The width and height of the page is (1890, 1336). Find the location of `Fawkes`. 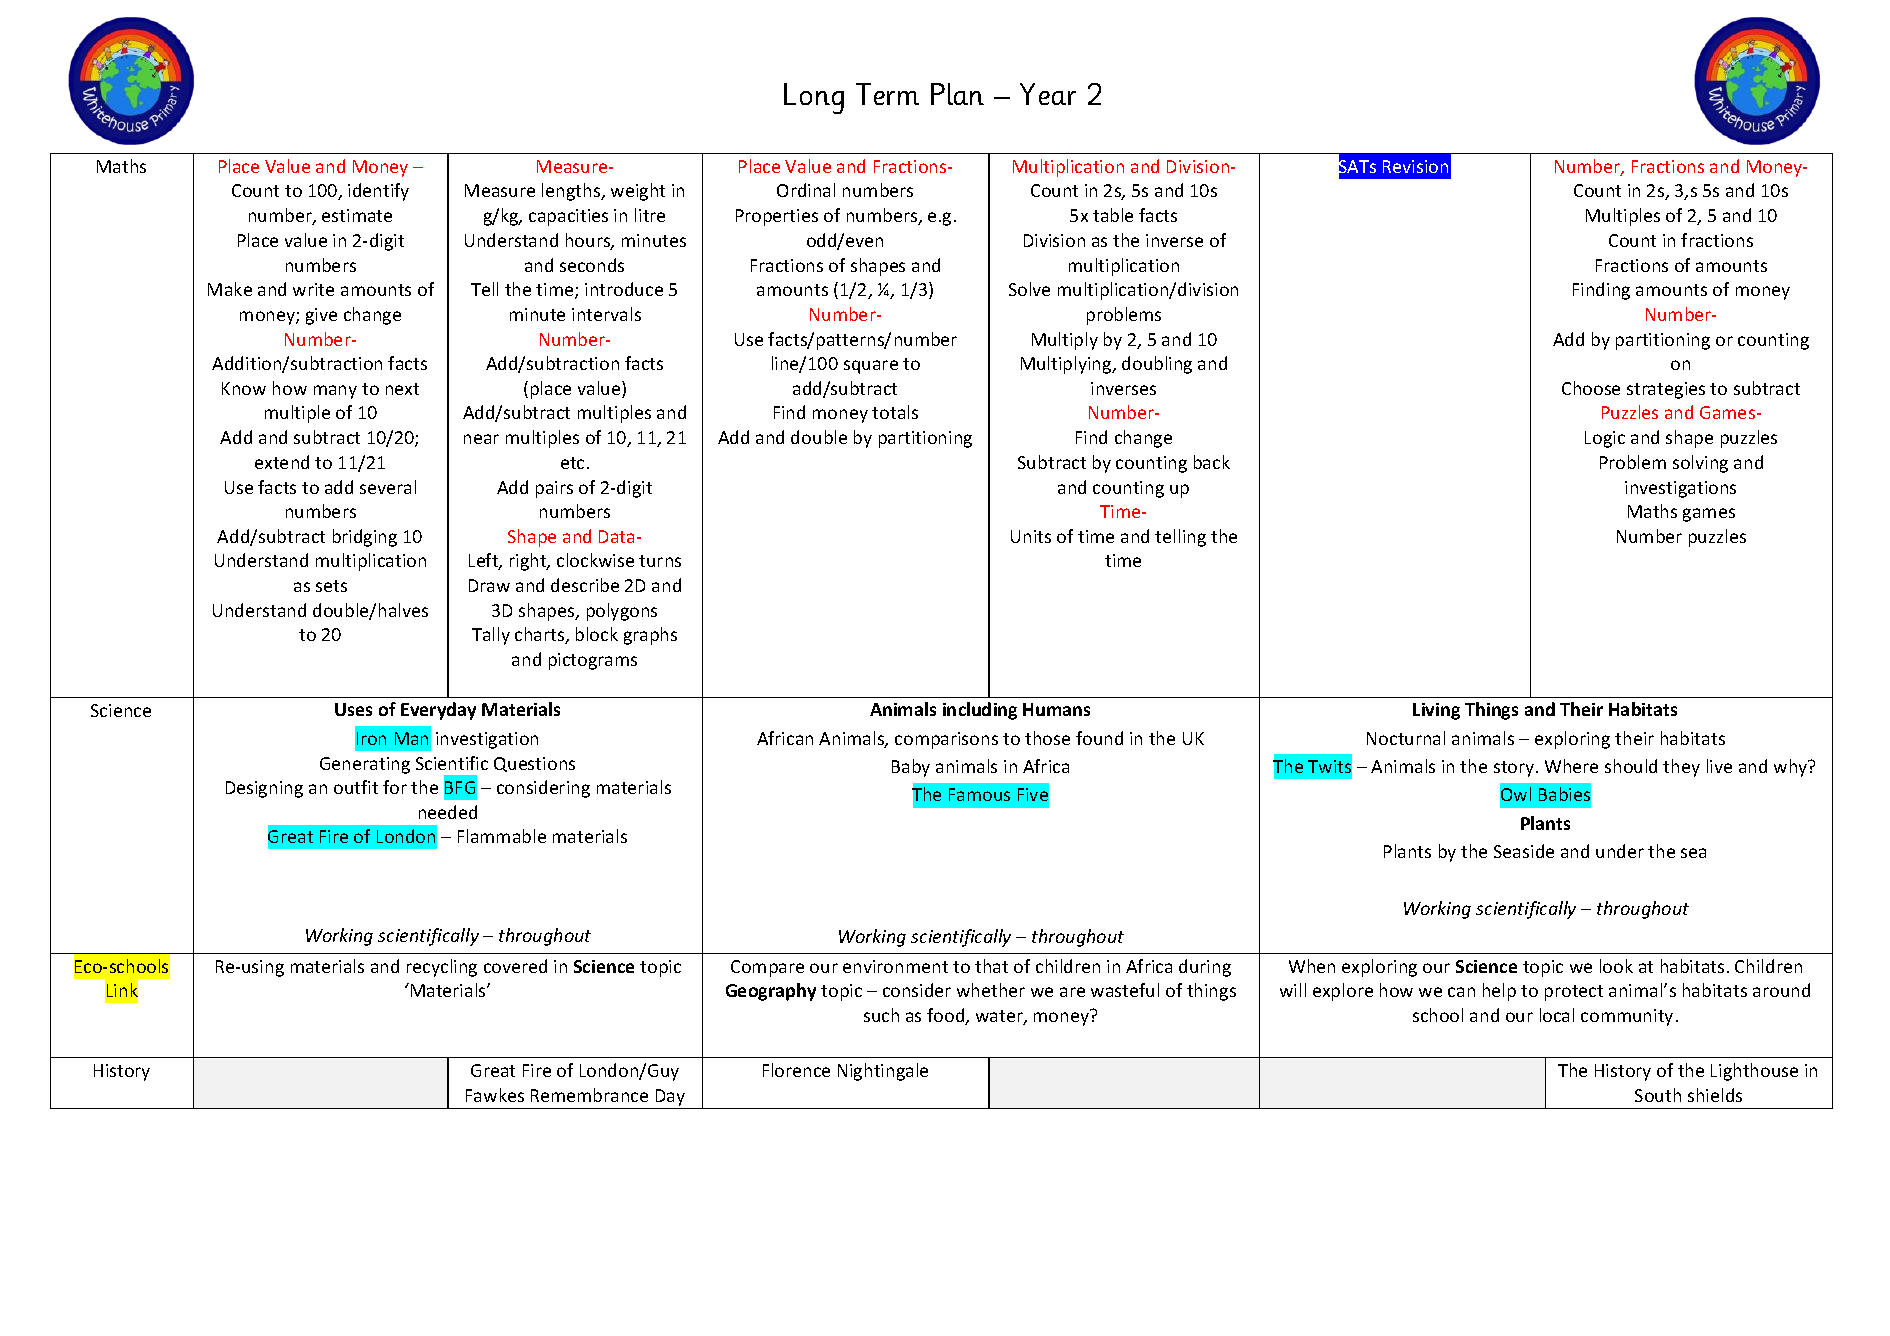

Fawkes is located at coordinates (495, 1095).
